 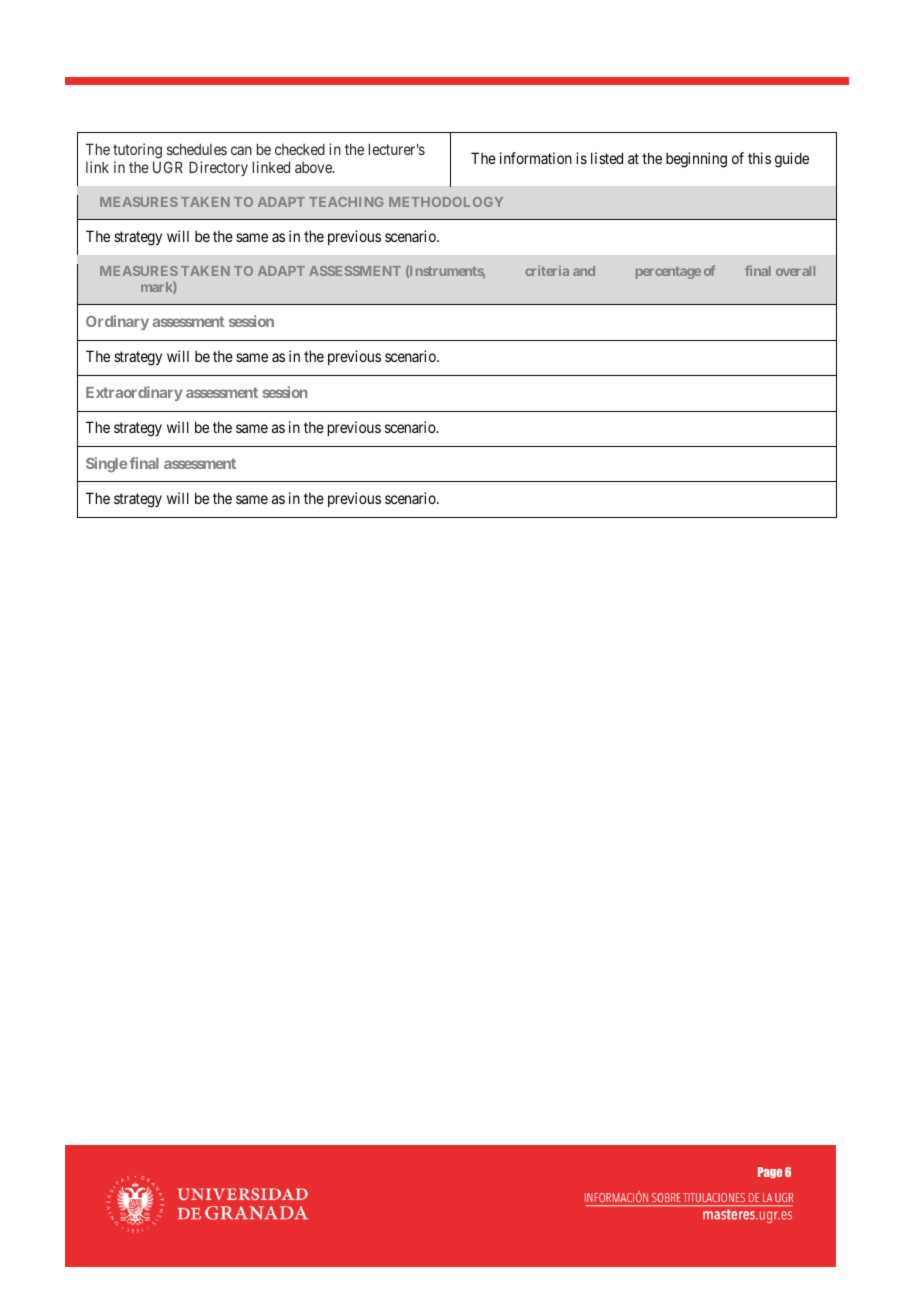 What do you see at coordinates (547, 270) in the screenshot?
I see `criteria` at bounding box center [547, 270].
